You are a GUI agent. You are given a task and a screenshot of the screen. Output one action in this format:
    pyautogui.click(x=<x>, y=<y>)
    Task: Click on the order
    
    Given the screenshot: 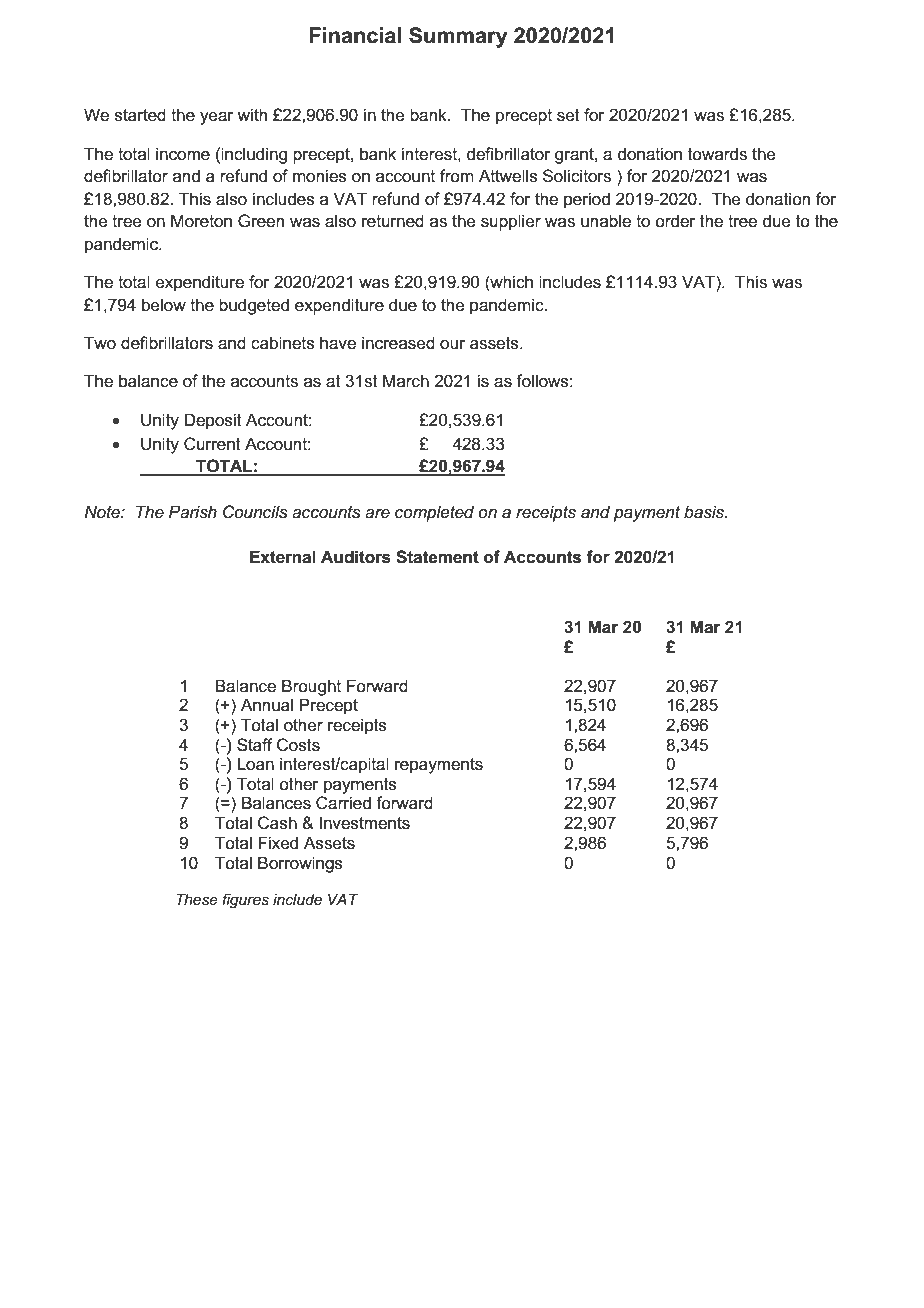 What is the action you would take?
    pyautogui.click(x=675, y=220)
